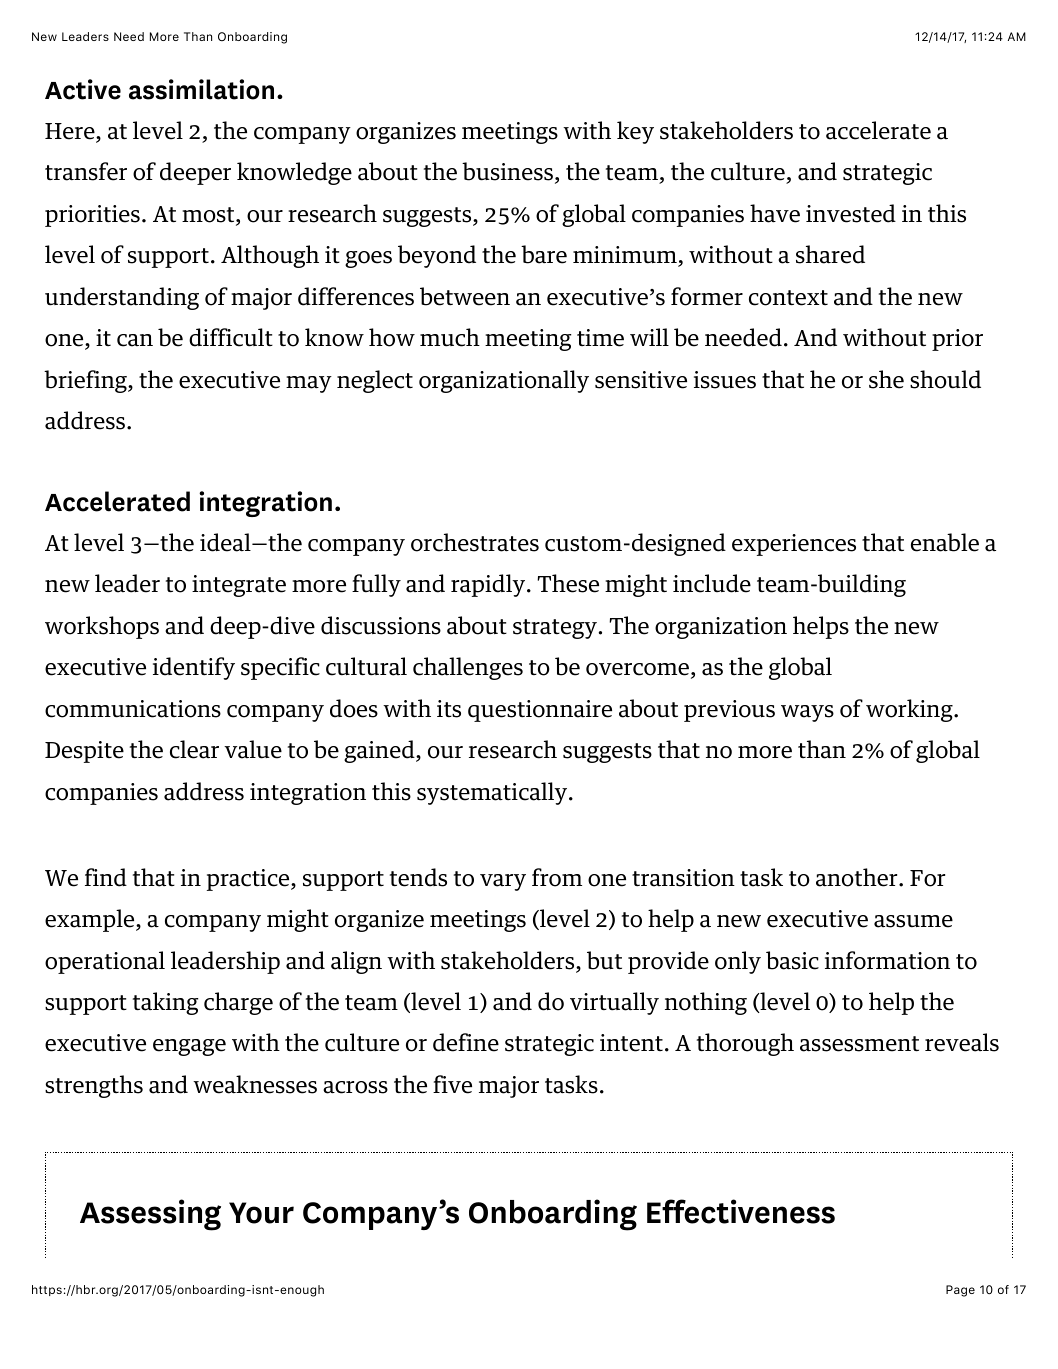 The height and width of the page is (1369, 1058). I want to click on another, so click(858, 877).
